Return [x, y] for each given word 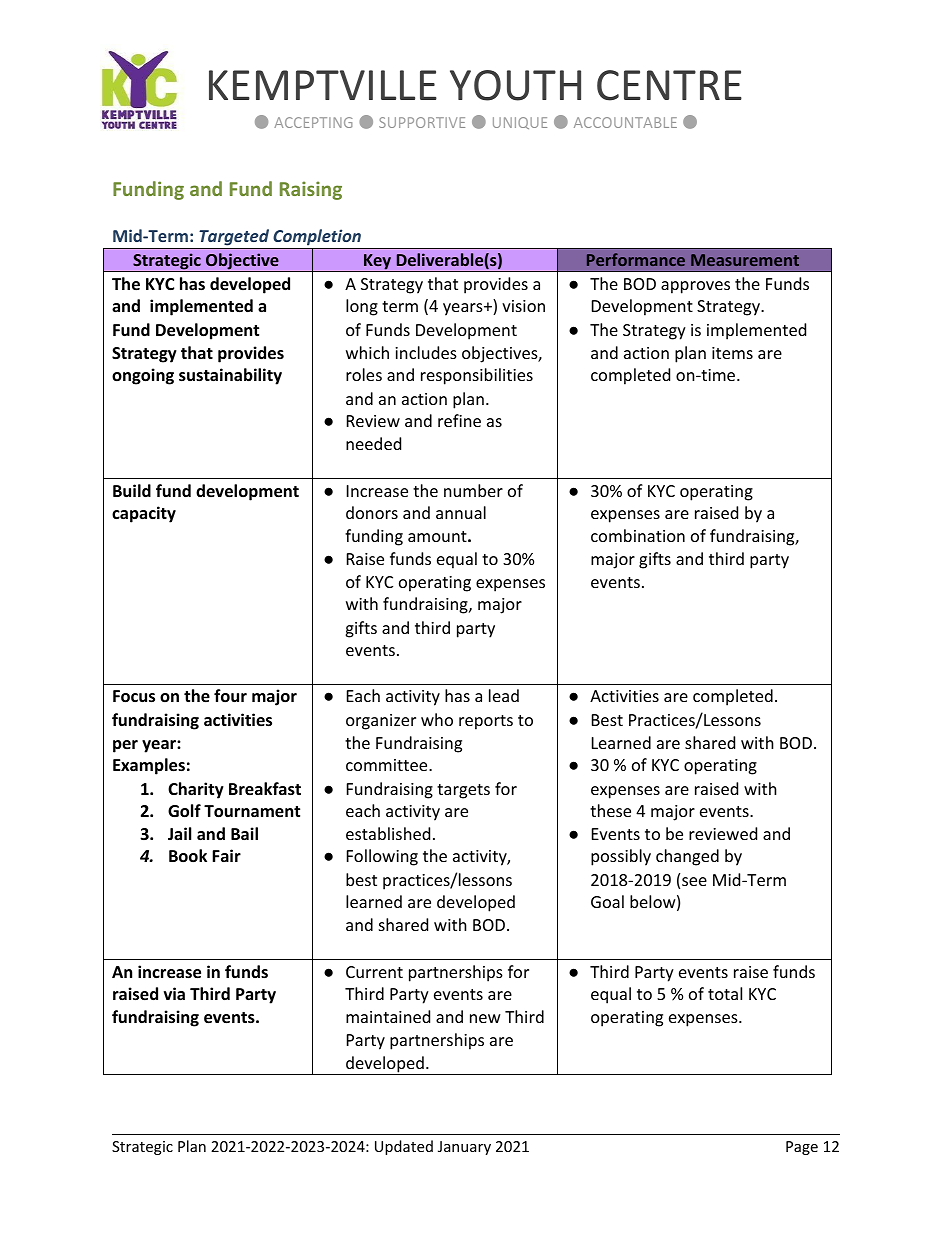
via [174, 993]
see [694, 881]
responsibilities [477, 376]
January [464, 1148]
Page [802, 1148]
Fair [226, 855]
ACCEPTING [313, 122]
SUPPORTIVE [422, 122]
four [230, 696]
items [732, 353]
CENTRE [669, 85]
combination [638, 535]
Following [382, 857]
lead [504, 695]
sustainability [230, 376]
